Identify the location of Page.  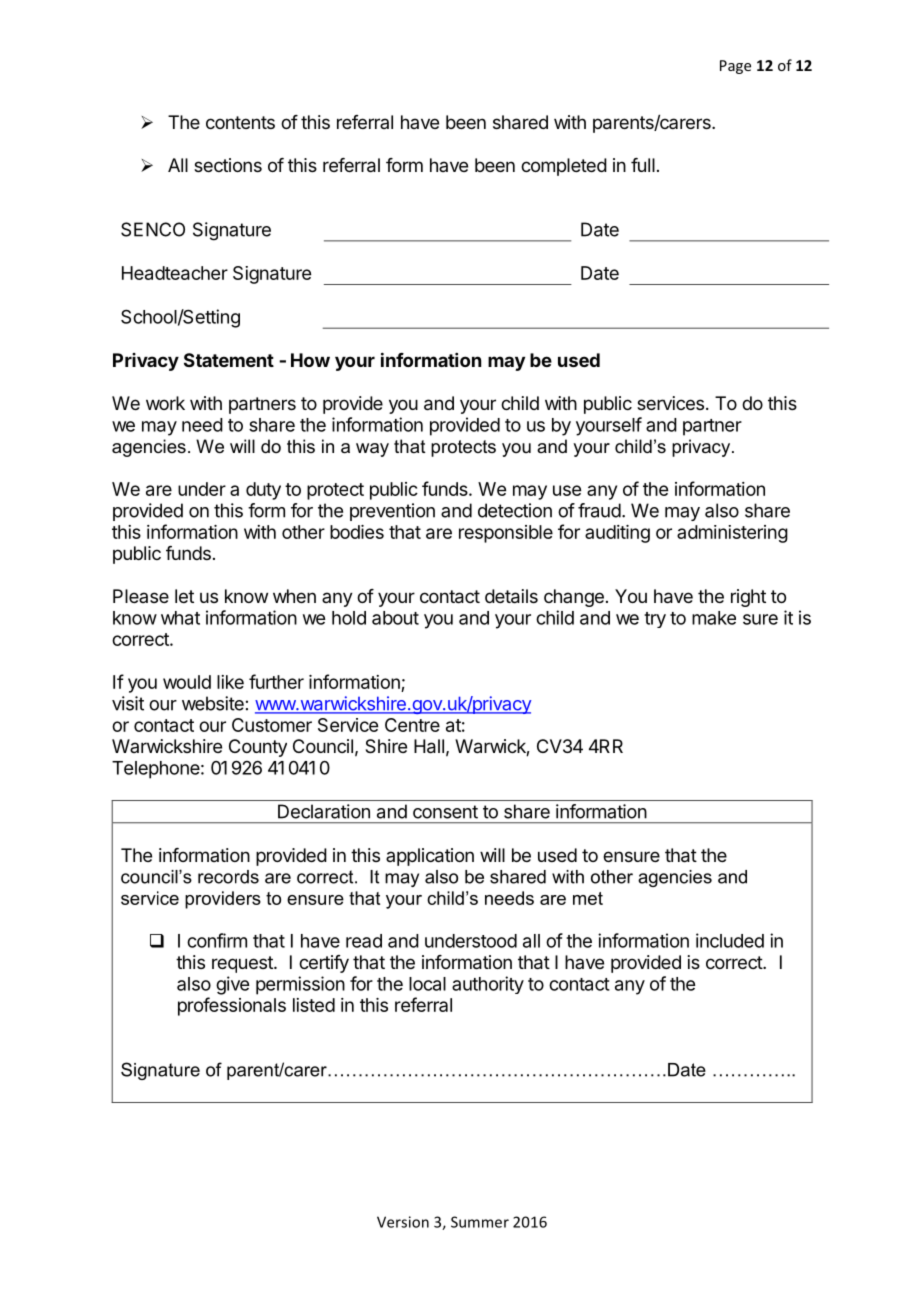
(735, 67).
